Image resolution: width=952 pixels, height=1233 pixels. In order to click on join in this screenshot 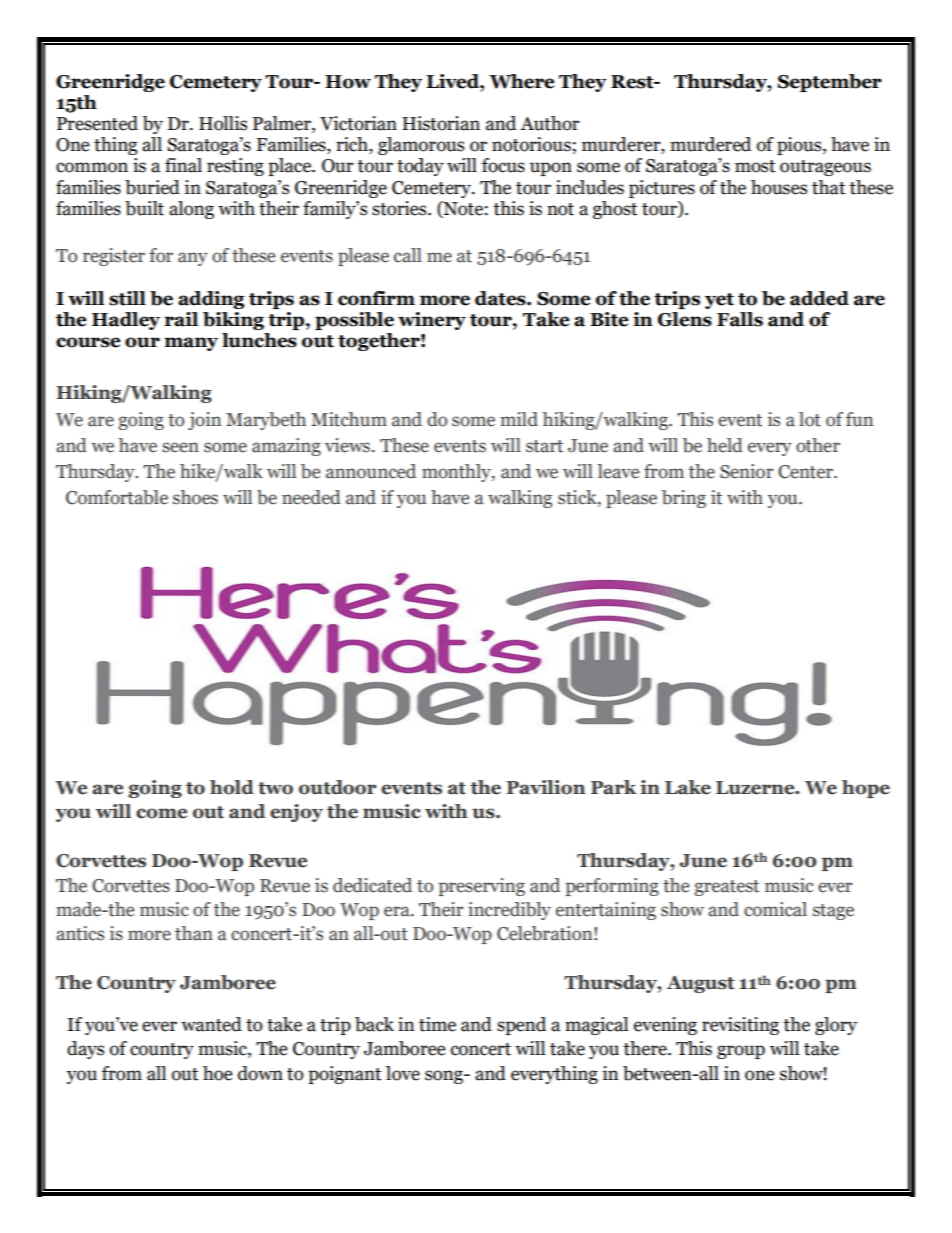, I will do `click(204, 421)`.
